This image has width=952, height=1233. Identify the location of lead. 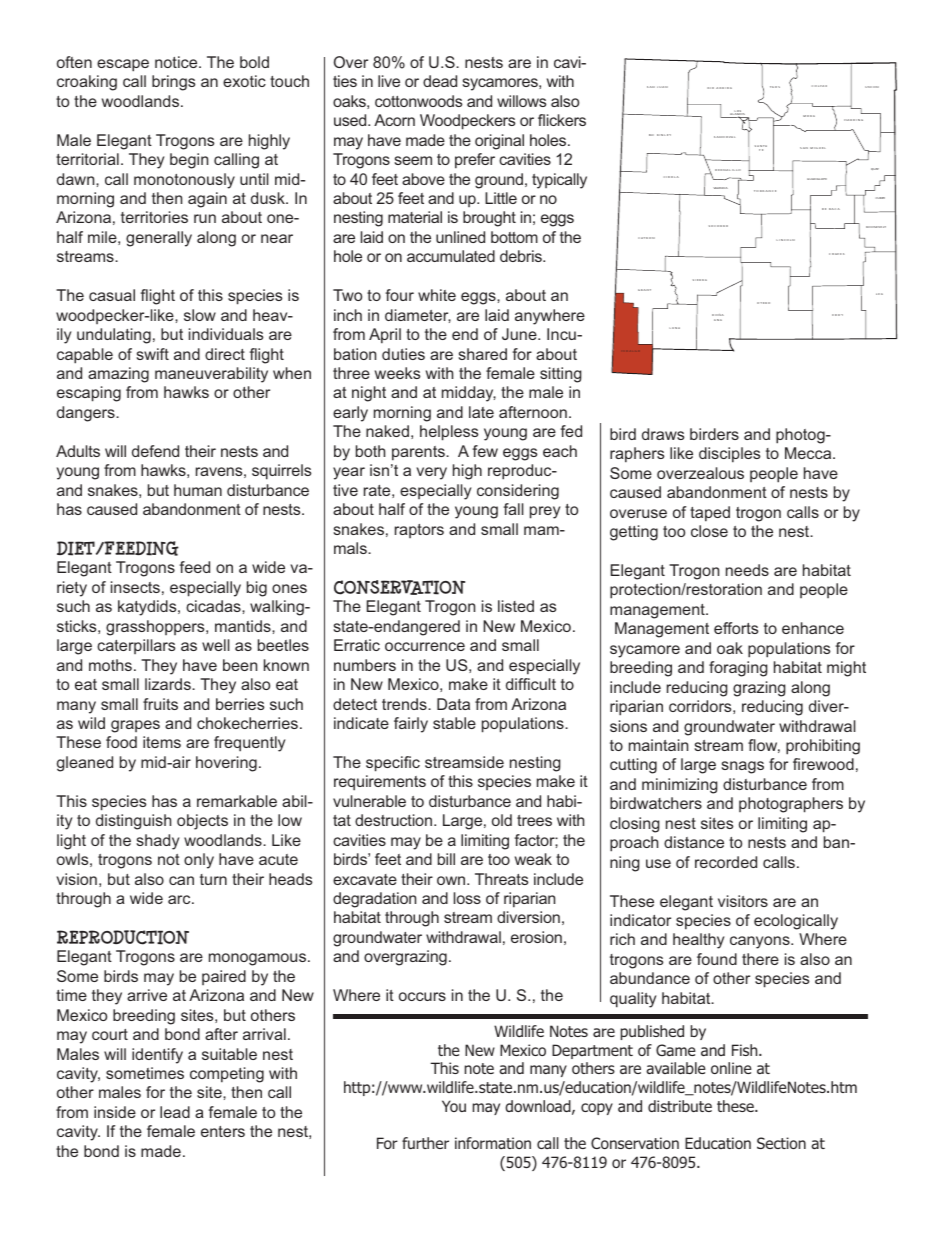
(175, 1112).
